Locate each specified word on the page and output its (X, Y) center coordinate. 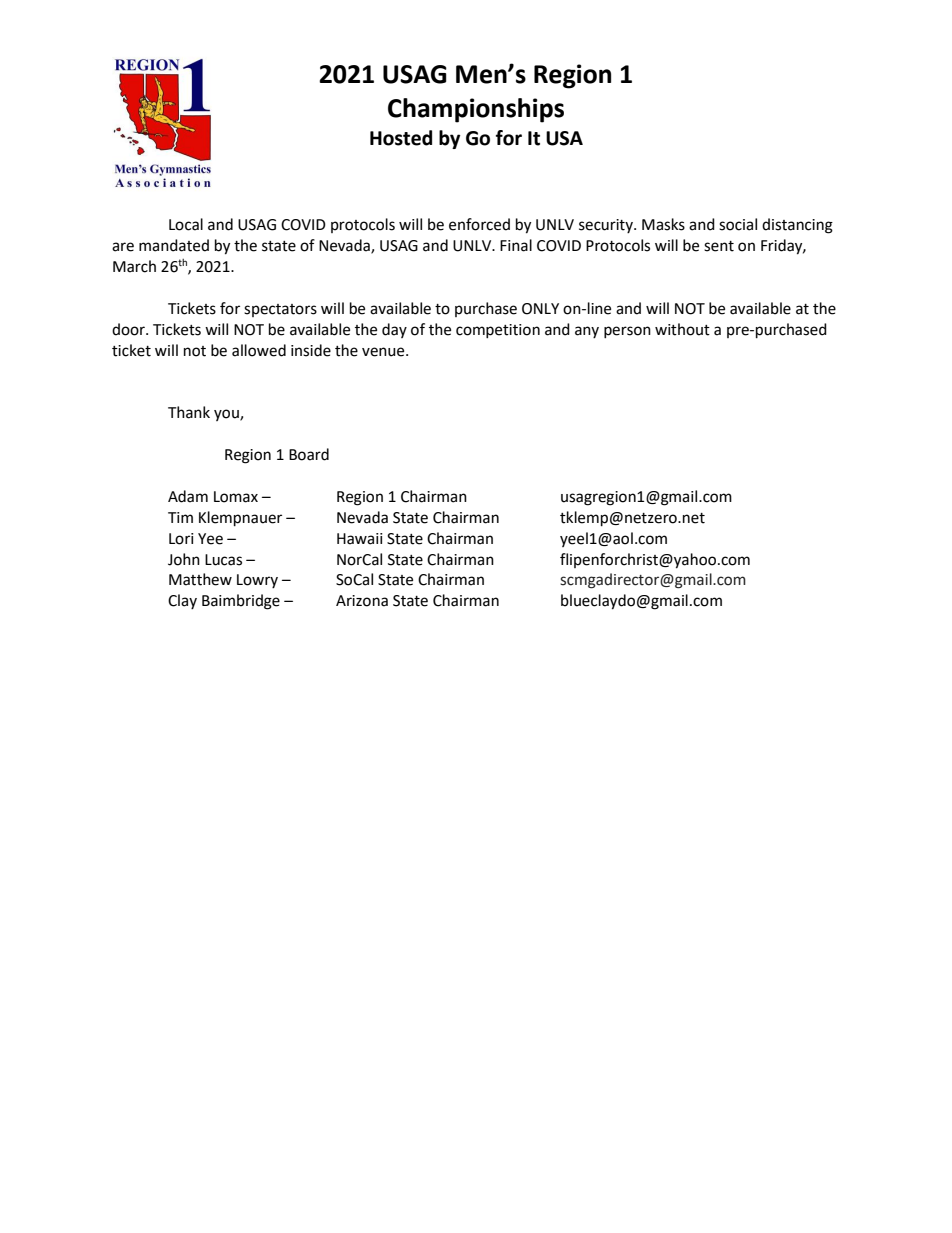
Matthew (200, 579)
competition (498, 331)
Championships (476, 110)
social (738, 224)
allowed (259, 350)
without (682, 329)
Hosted (401, 138)
